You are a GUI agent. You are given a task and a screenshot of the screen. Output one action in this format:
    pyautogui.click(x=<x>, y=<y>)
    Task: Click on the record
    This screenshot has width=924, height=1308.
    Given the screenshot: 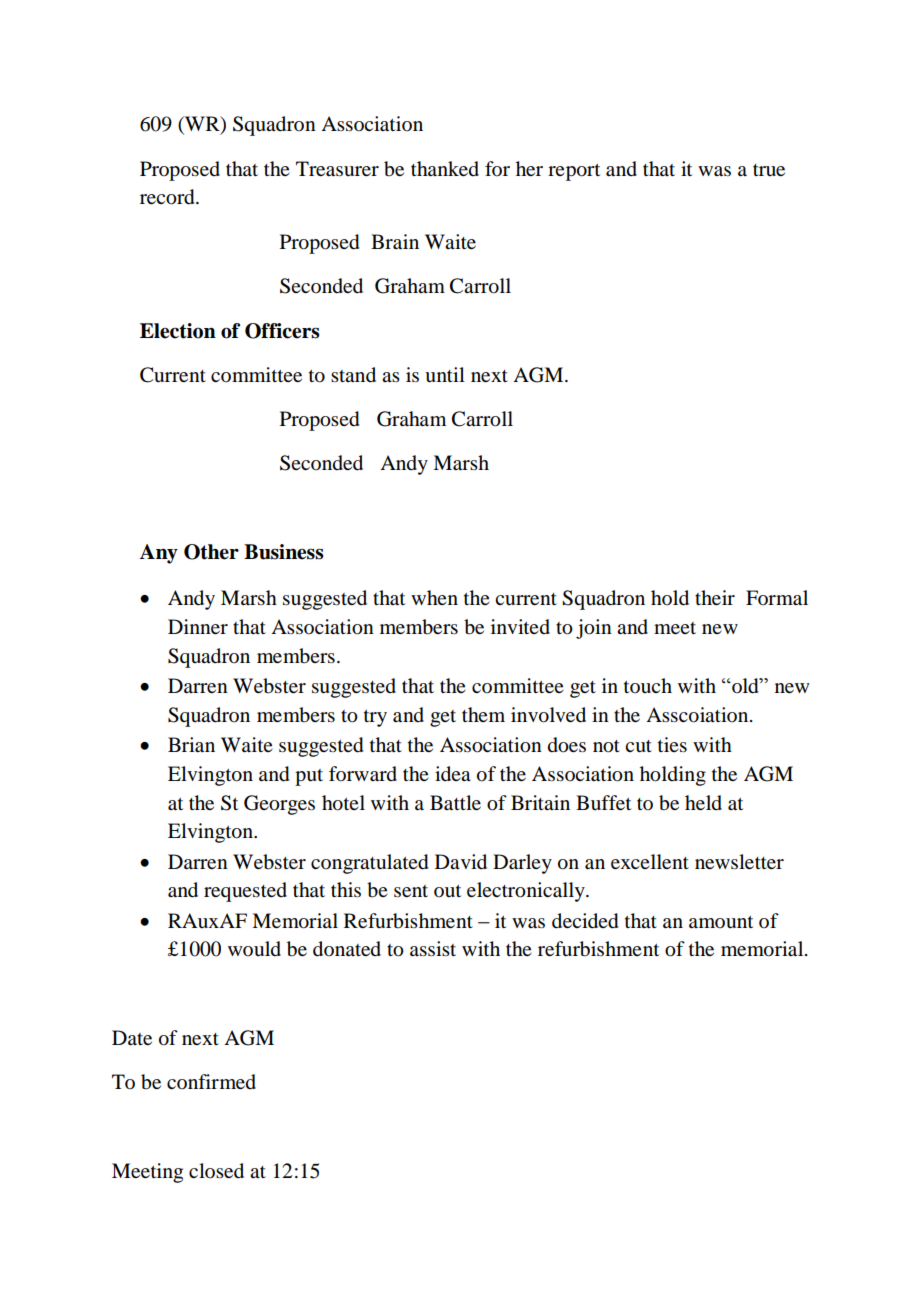 What is the action you would take?
    pyautogui.click(x=168, y=197)
